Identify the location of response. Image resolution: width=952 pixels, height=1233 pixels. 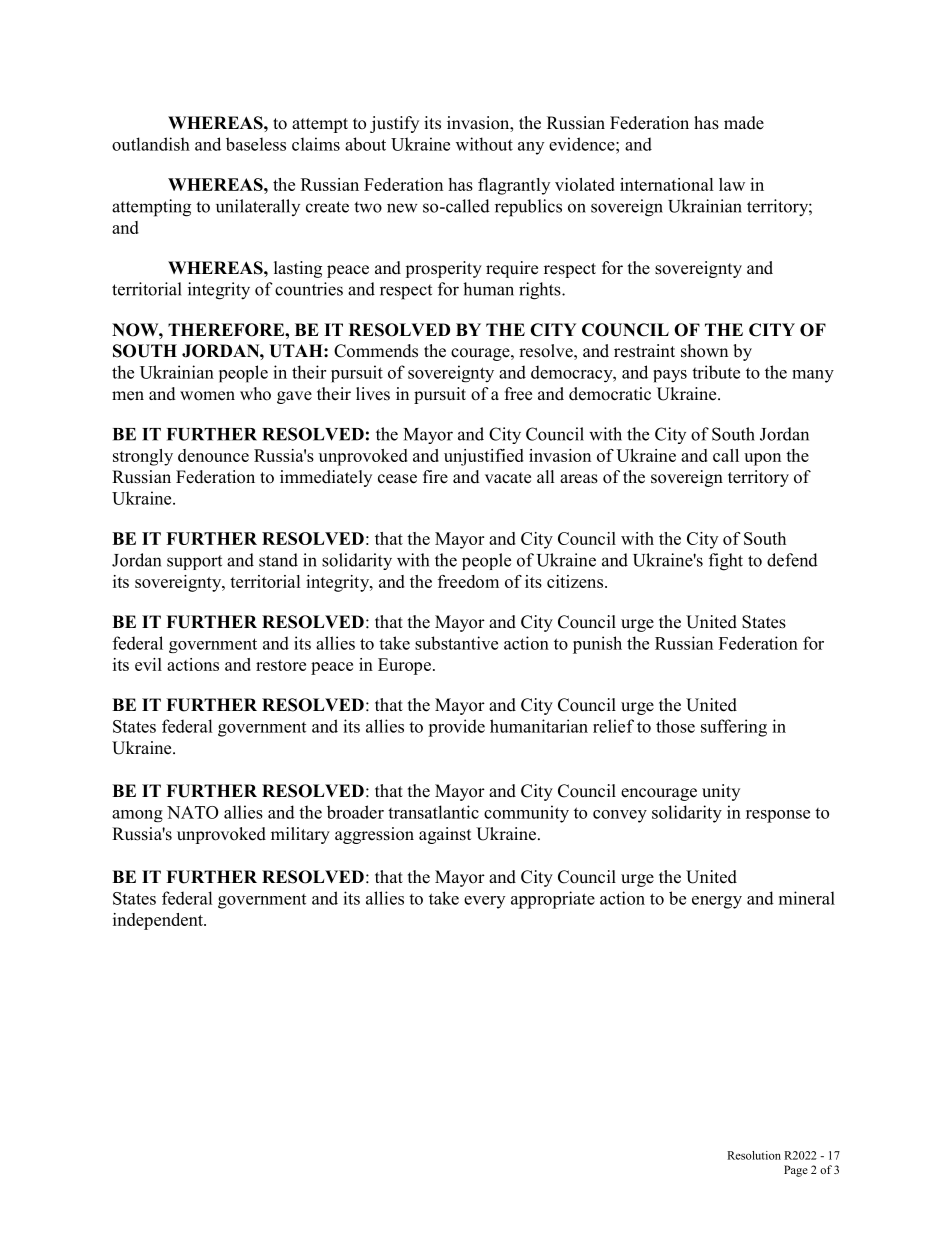
(778, 816).
